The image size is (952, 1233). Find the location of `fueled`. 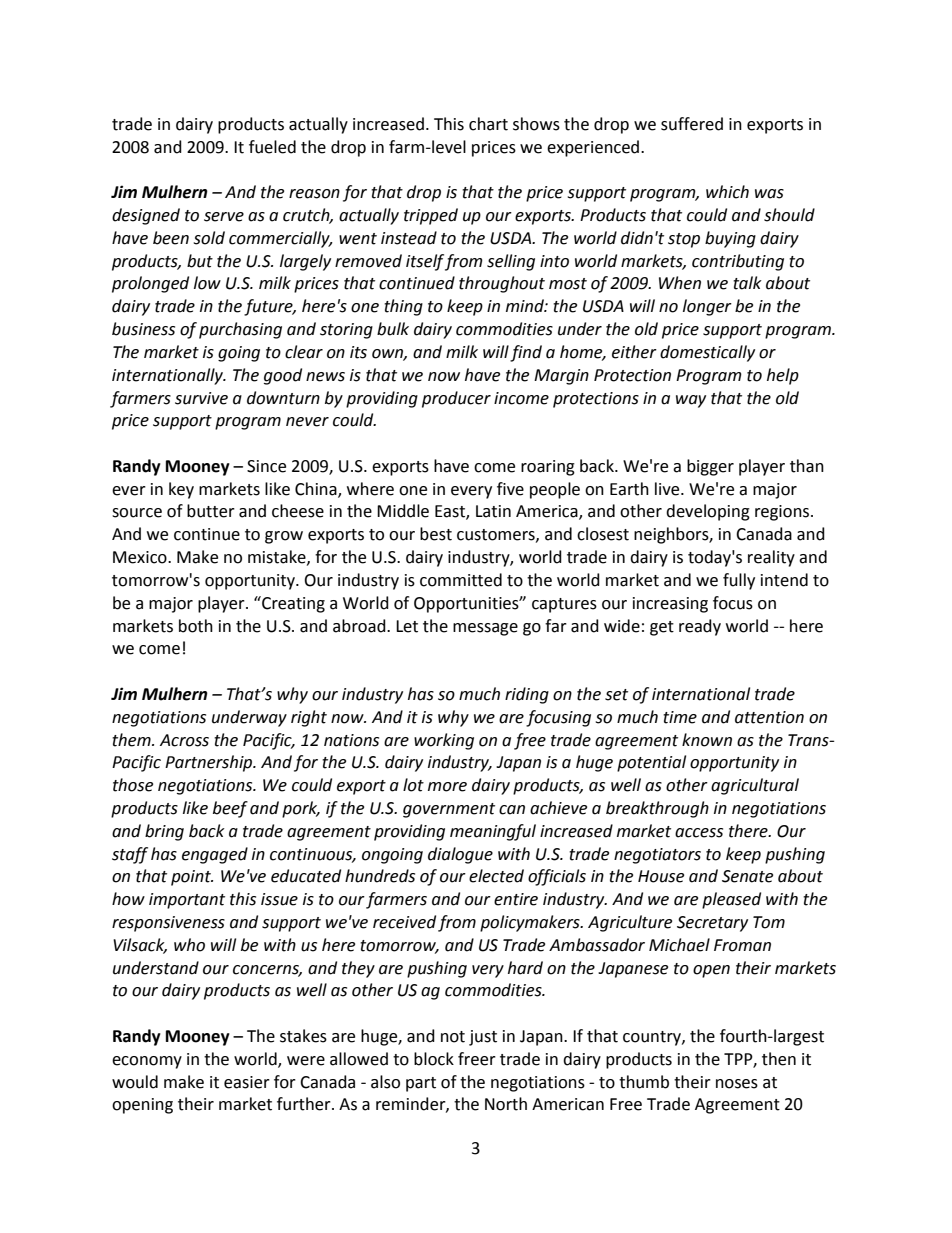

fueled is located at coordinates (272, 147).
